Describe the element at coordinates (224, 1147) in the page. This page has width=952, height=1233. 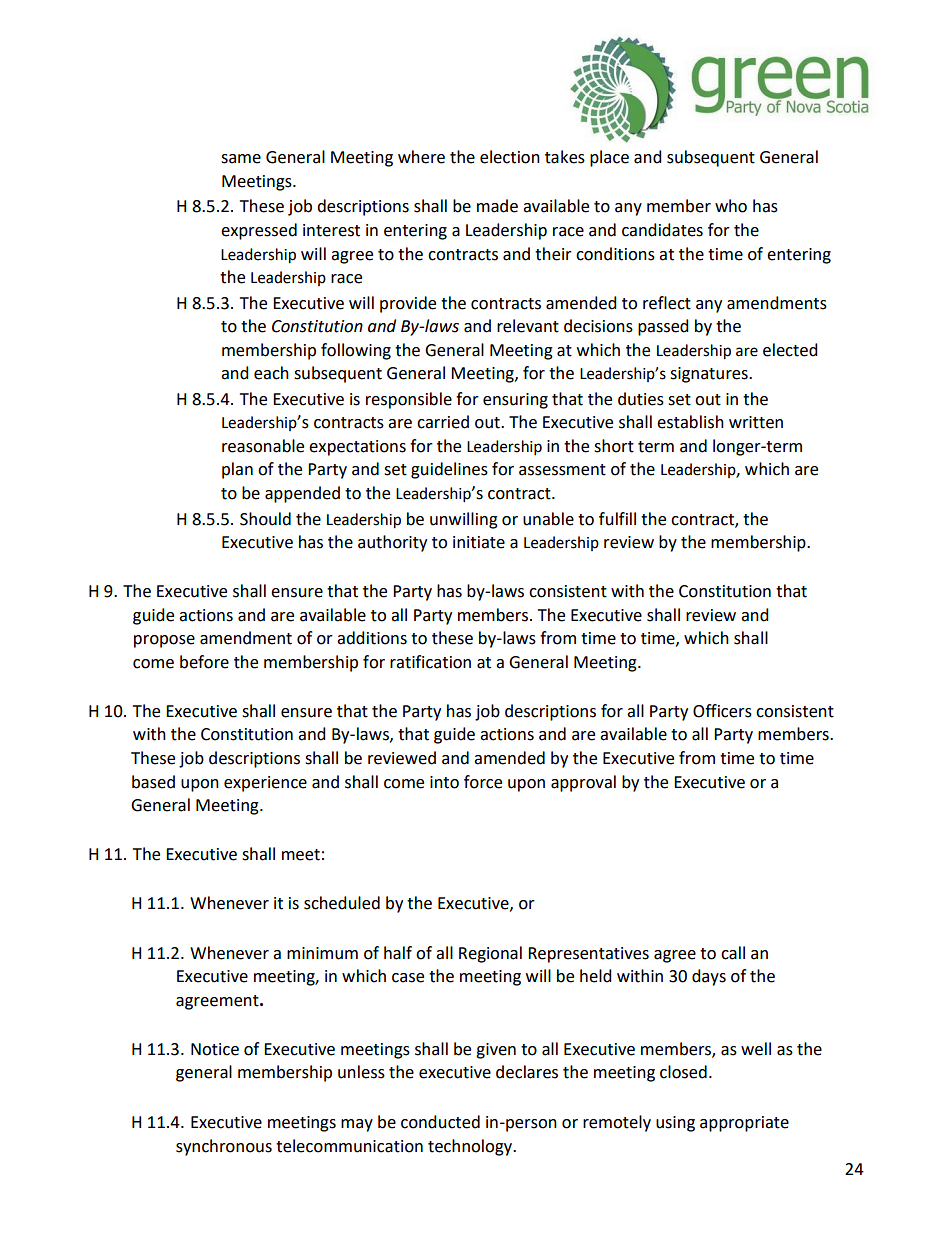
I see `synchronous` at that location.
